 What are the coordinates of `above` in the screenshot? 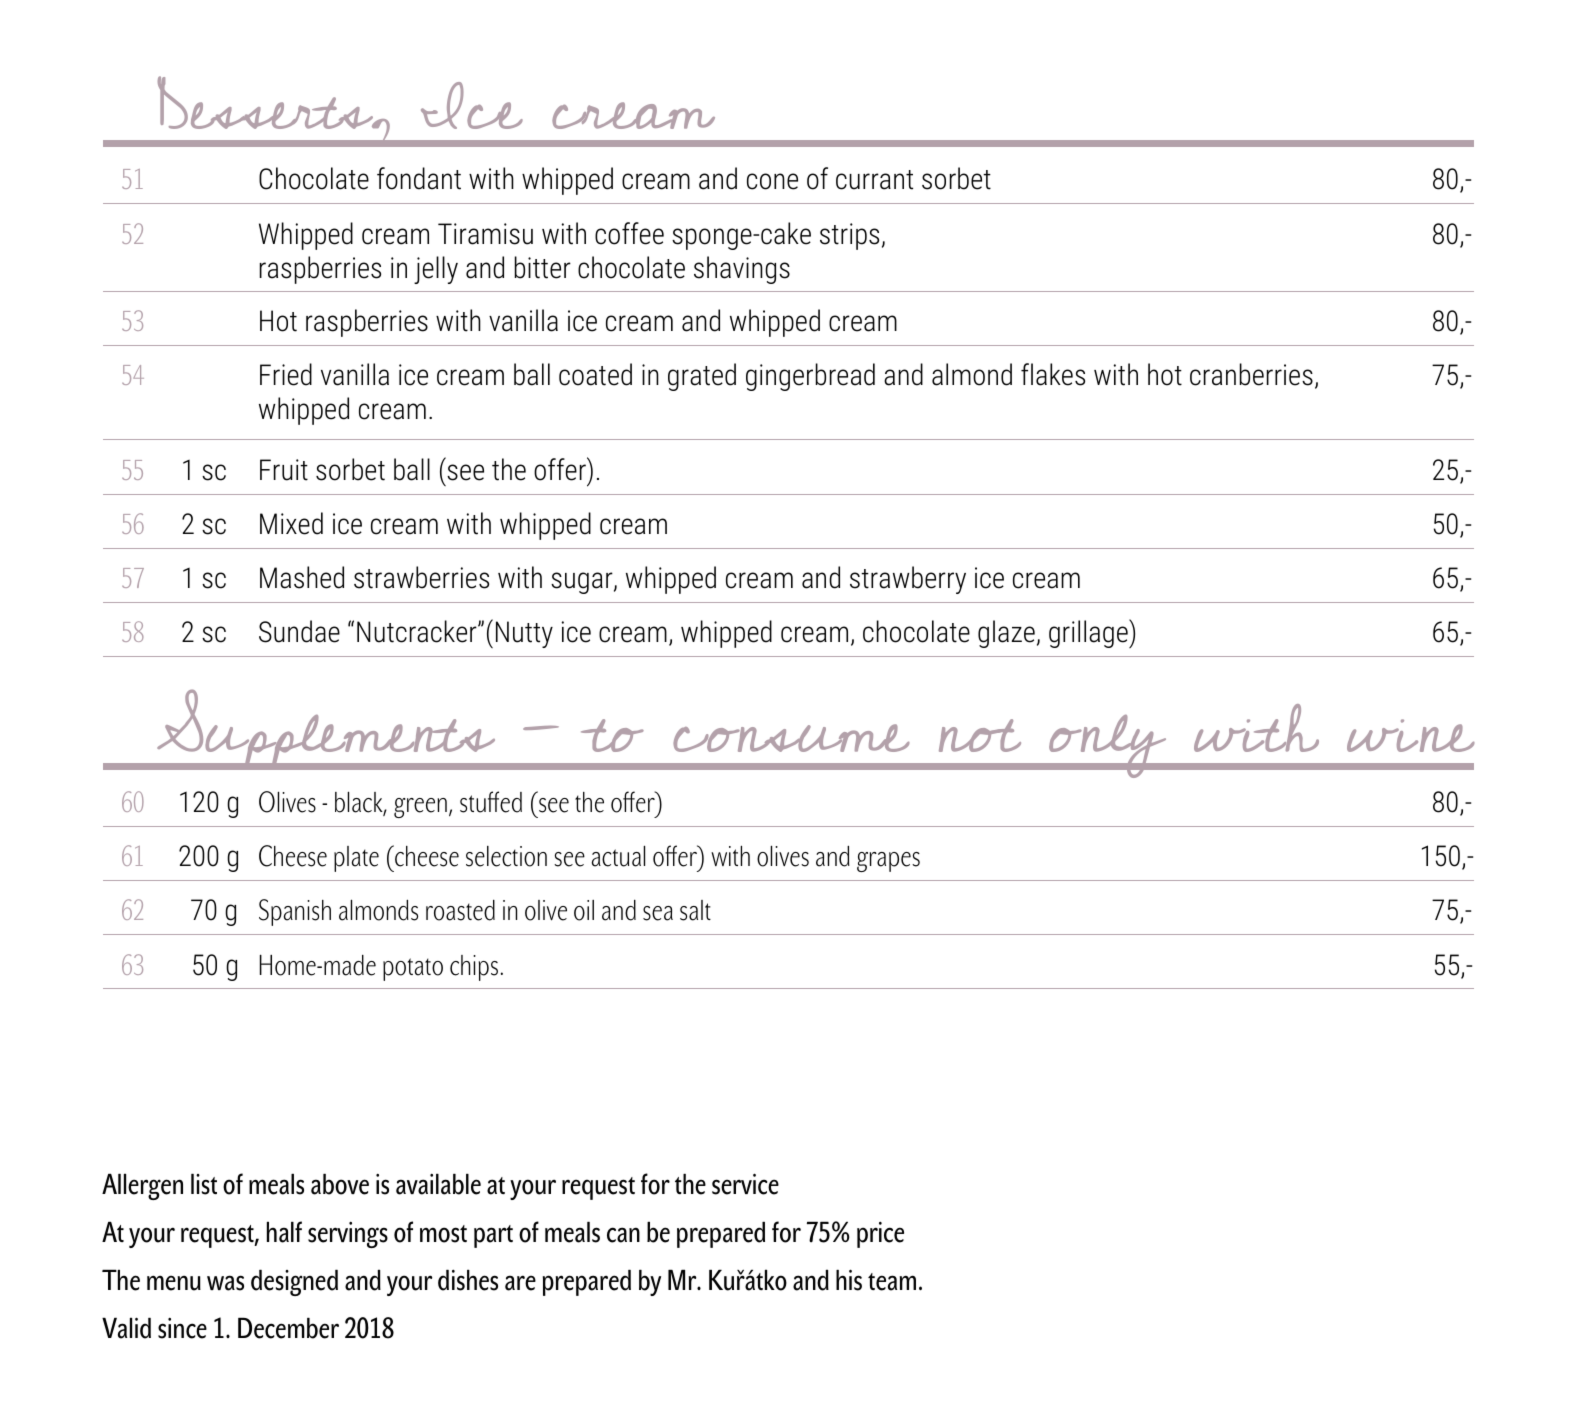 It's located at (340, 1184).
